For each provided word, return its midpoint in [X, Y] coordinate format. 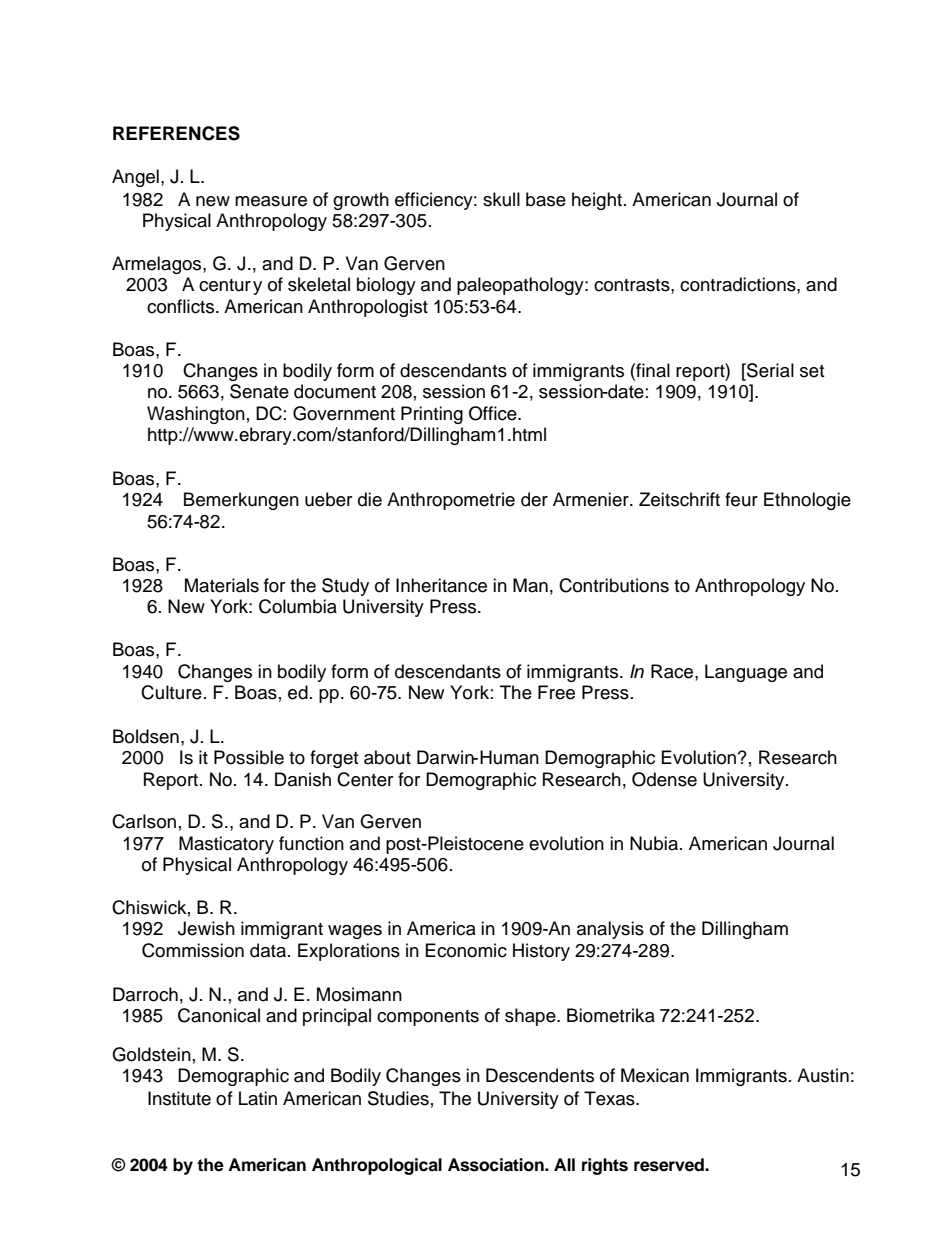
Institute [179, 1098]
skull [501, 199]
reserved [670, 1165]
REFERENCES [176, 133]
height [597, 201]
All [564, 1164]
